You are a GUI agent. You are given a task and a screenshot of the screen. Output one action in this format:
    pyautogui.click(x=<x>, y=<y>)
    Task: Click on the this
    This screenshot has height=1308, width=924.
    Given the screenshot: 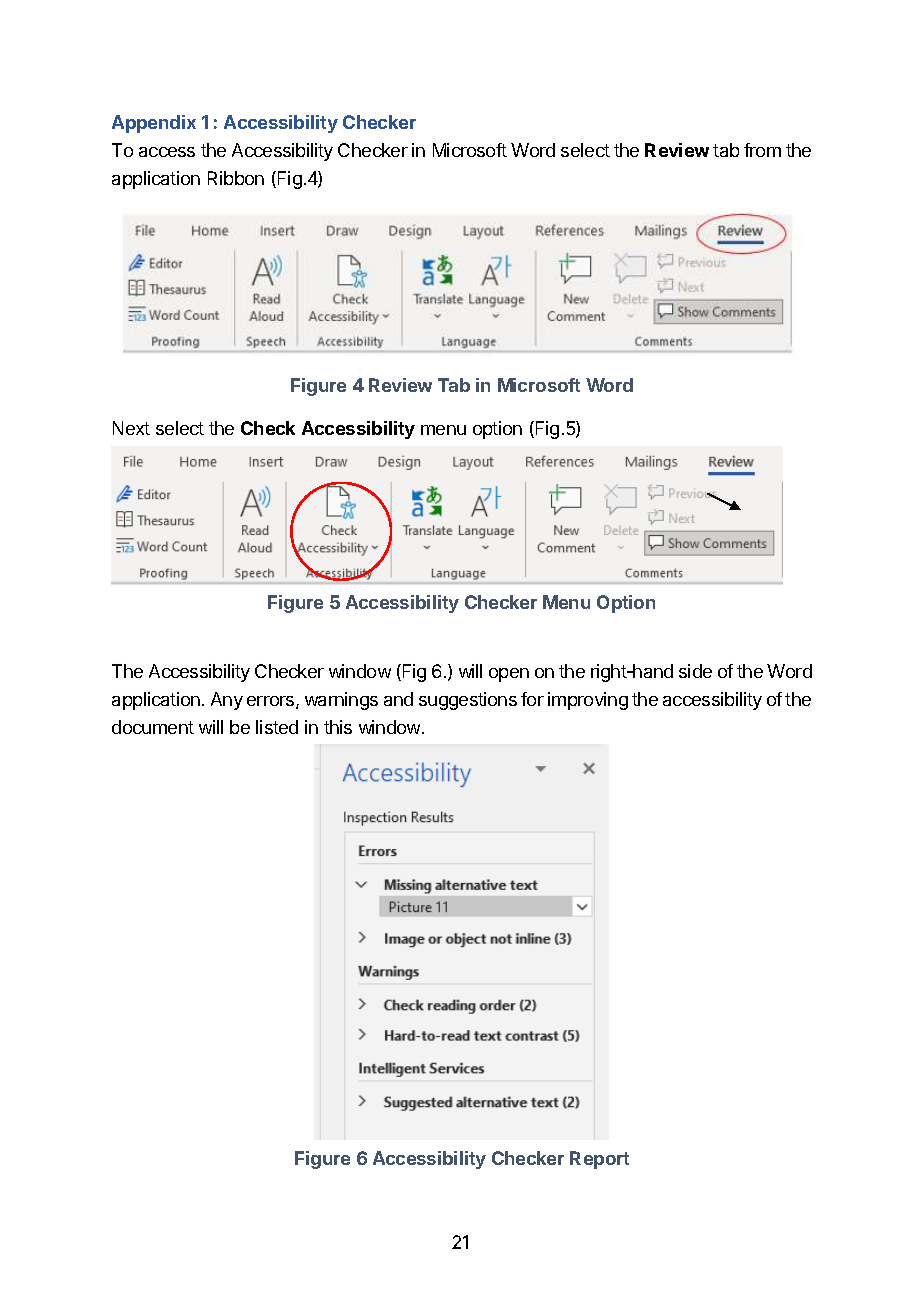 What is the action you would take?
    pyautogui.click(x=338, y=727)
